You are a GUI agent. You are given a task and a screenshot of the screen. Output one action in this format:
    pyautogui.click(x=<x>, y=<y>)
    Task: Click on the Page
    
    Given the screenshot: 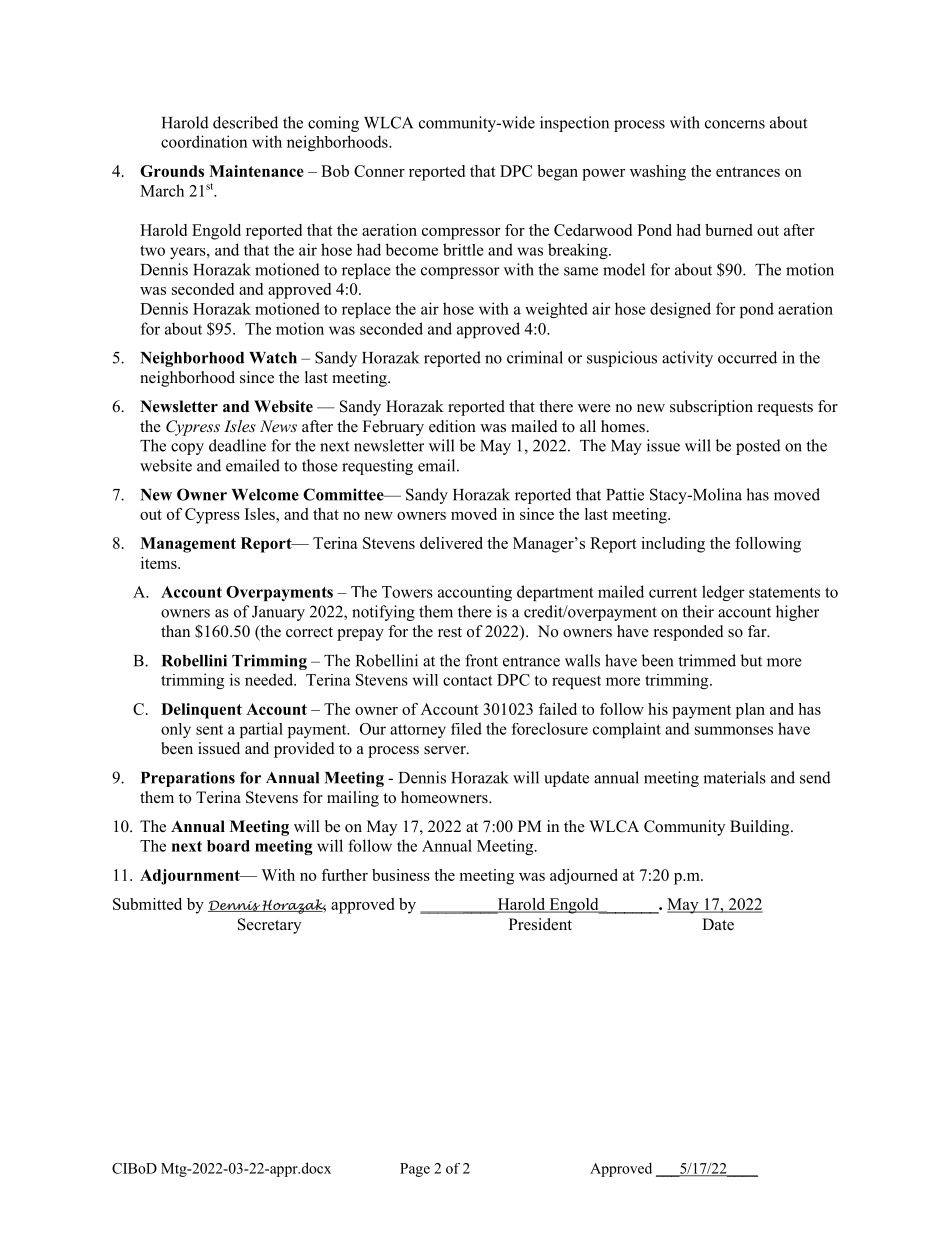 What is the action you would take?
    pyautogui.click(x=415, y=1170)
